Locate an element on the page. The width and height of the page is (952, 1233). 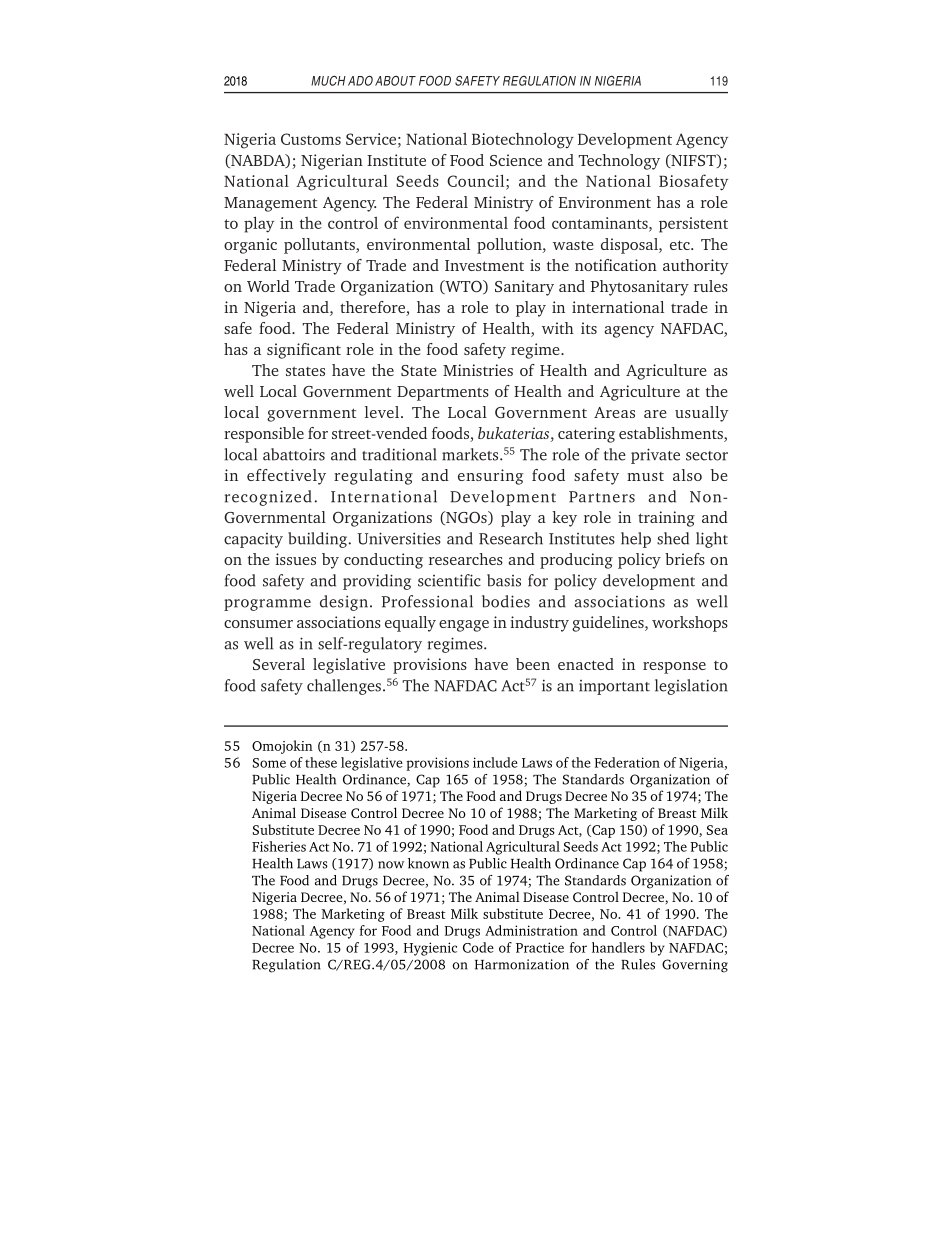
ensuring is located at coordinates (490, 477).
